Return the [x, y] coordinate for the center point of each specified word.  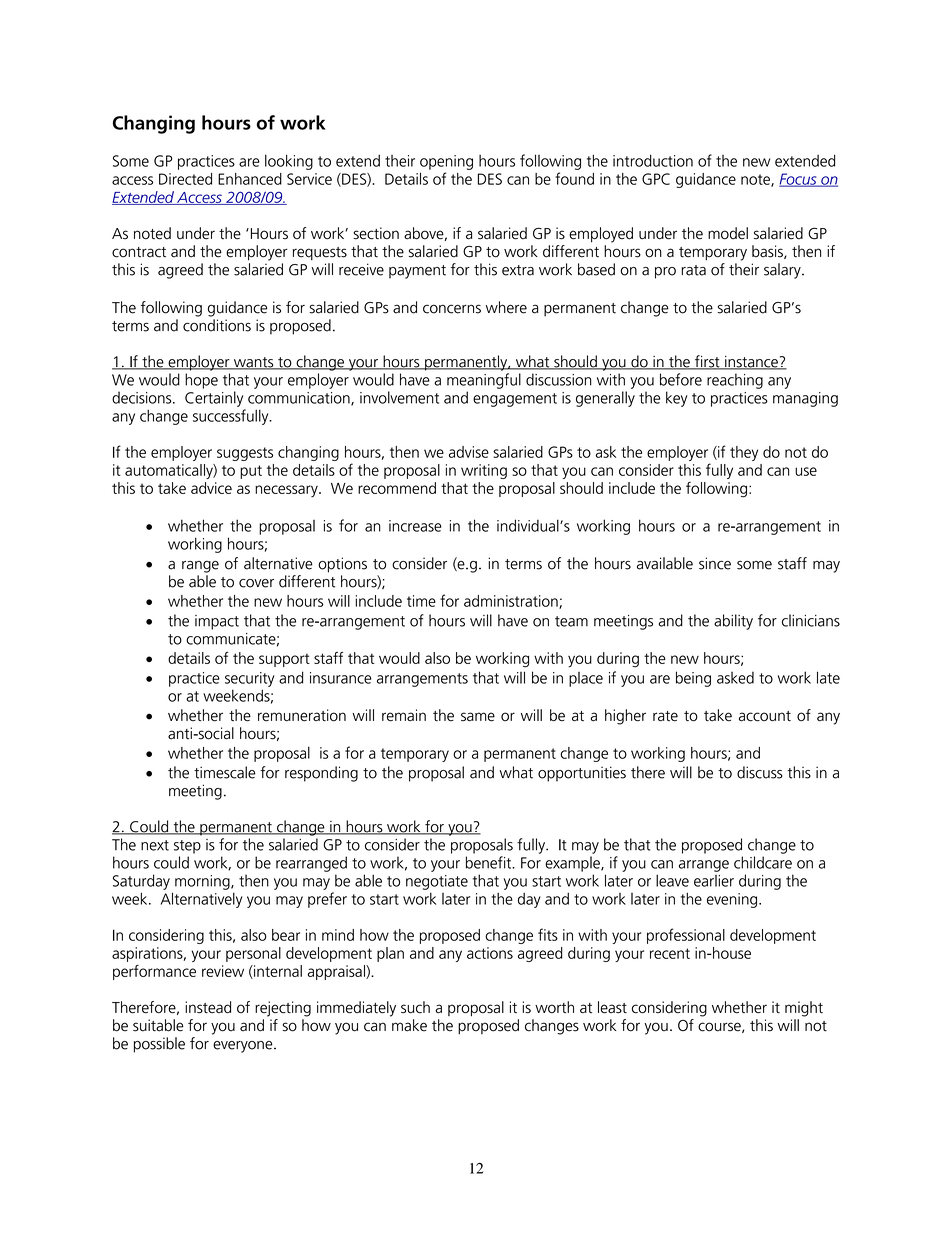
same [478, 717]
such [415, 1007]
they [744, 453]
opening [446, 162]
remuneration [302, 715]
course [720, 1027]
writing [484, 471]
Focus [799, 180]
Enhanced [250, 179]
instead [208, 1007]
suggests [245, 454]
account [765, 716]
